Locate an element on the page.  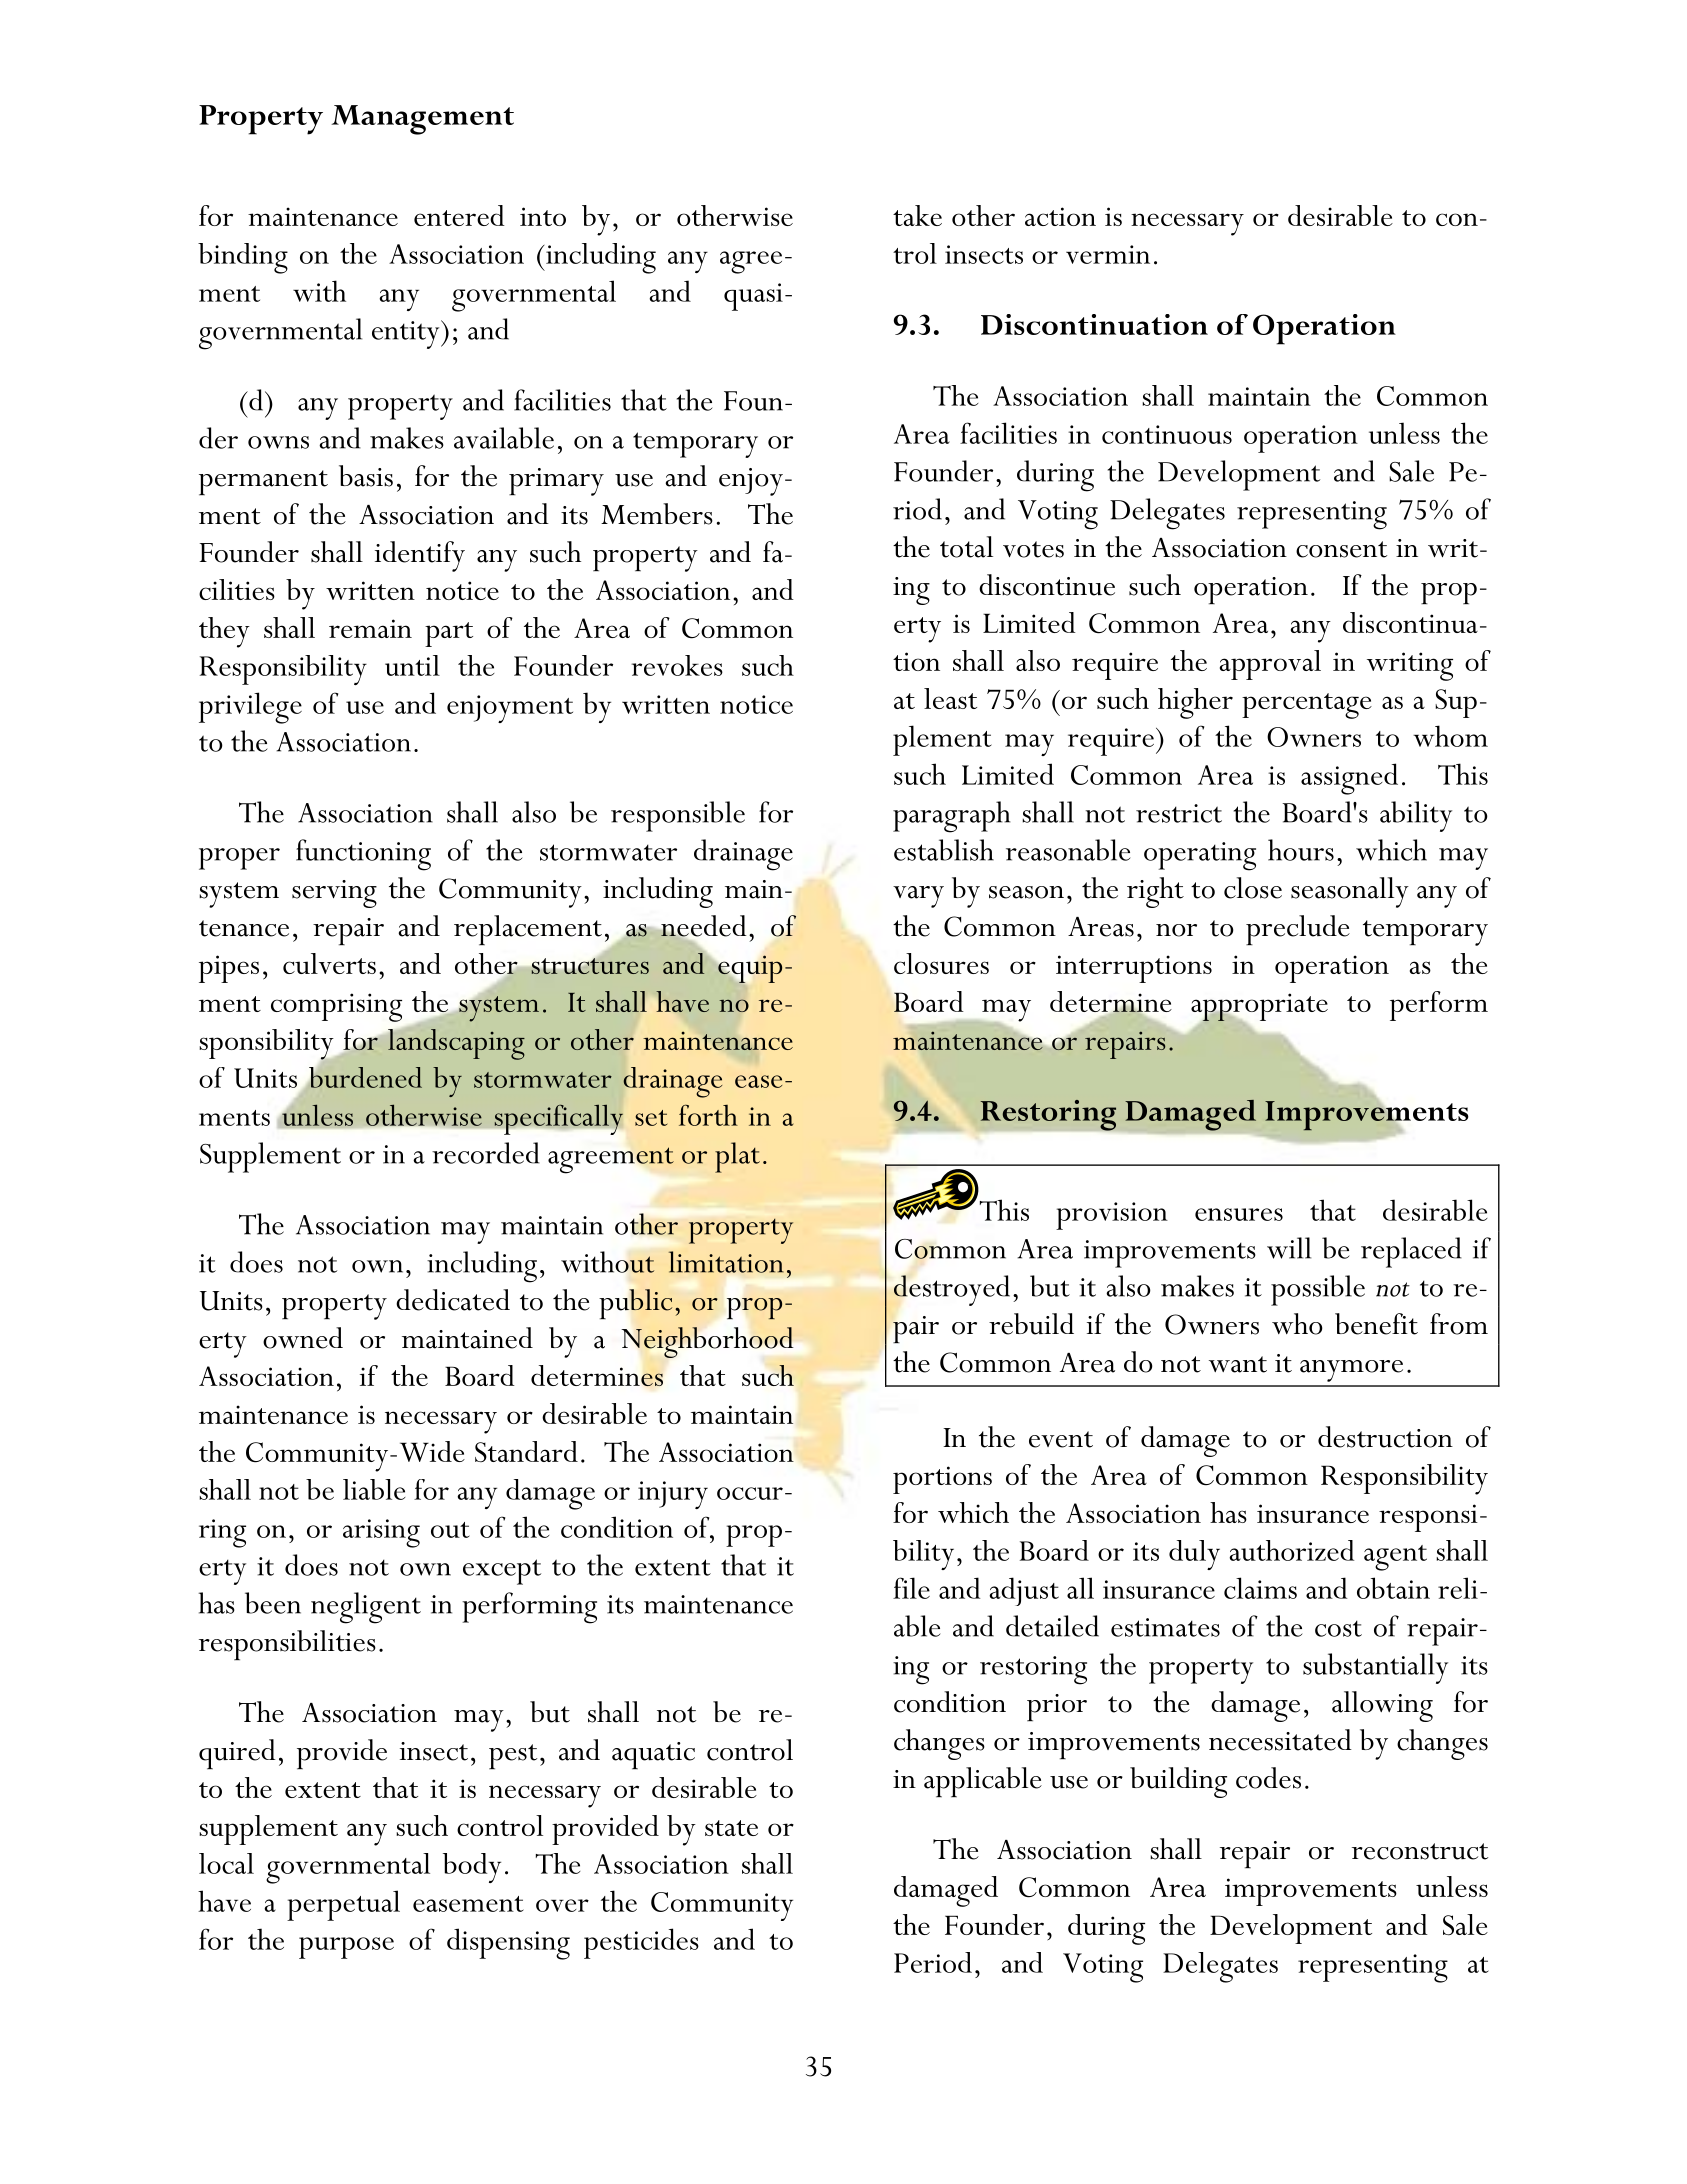
take is located at coordinates (917, 215).
